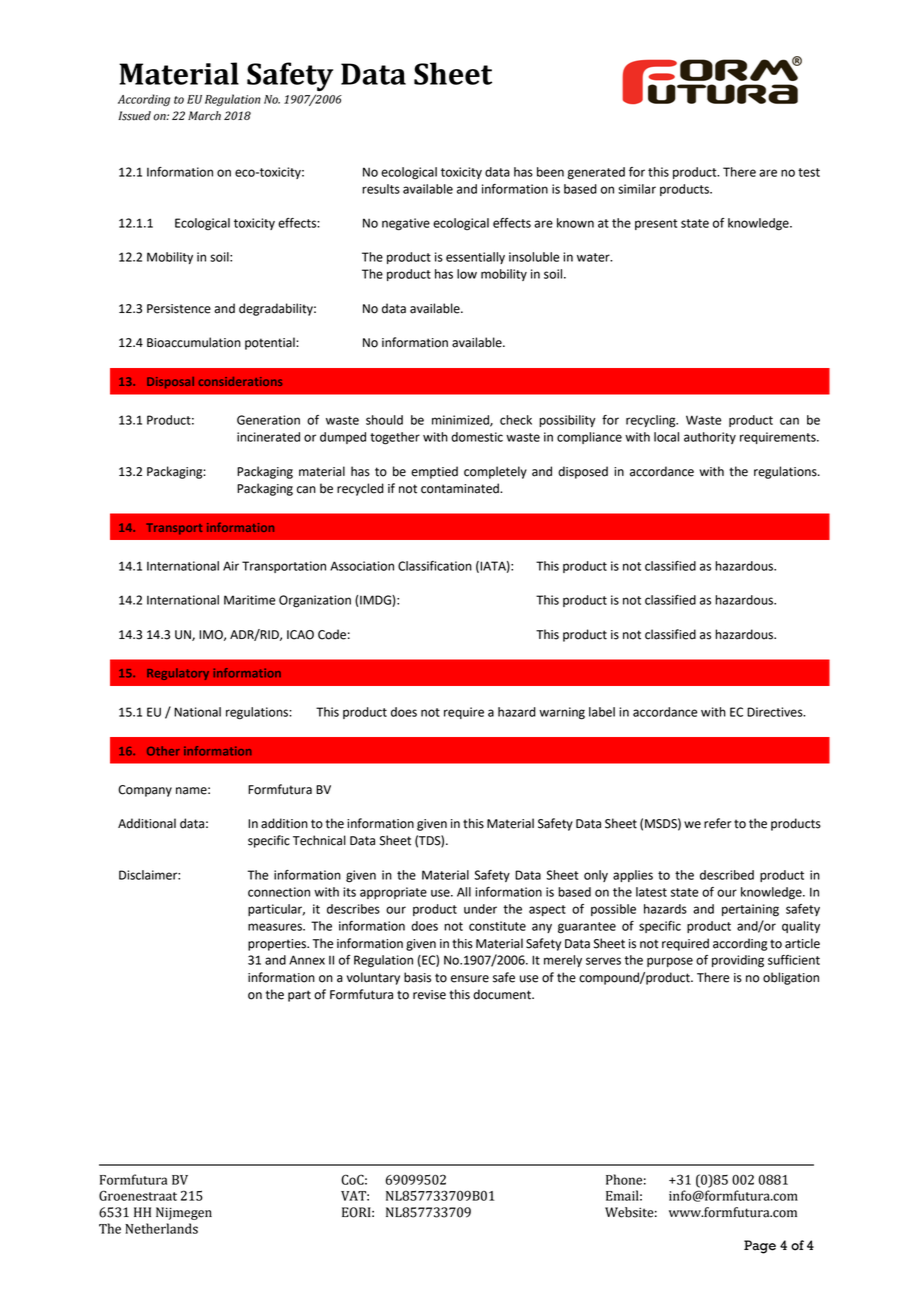  What do you see at coordinates (178, 674) in the screenshot?
I see `Regulatory` at bounding box center [178, 674].
